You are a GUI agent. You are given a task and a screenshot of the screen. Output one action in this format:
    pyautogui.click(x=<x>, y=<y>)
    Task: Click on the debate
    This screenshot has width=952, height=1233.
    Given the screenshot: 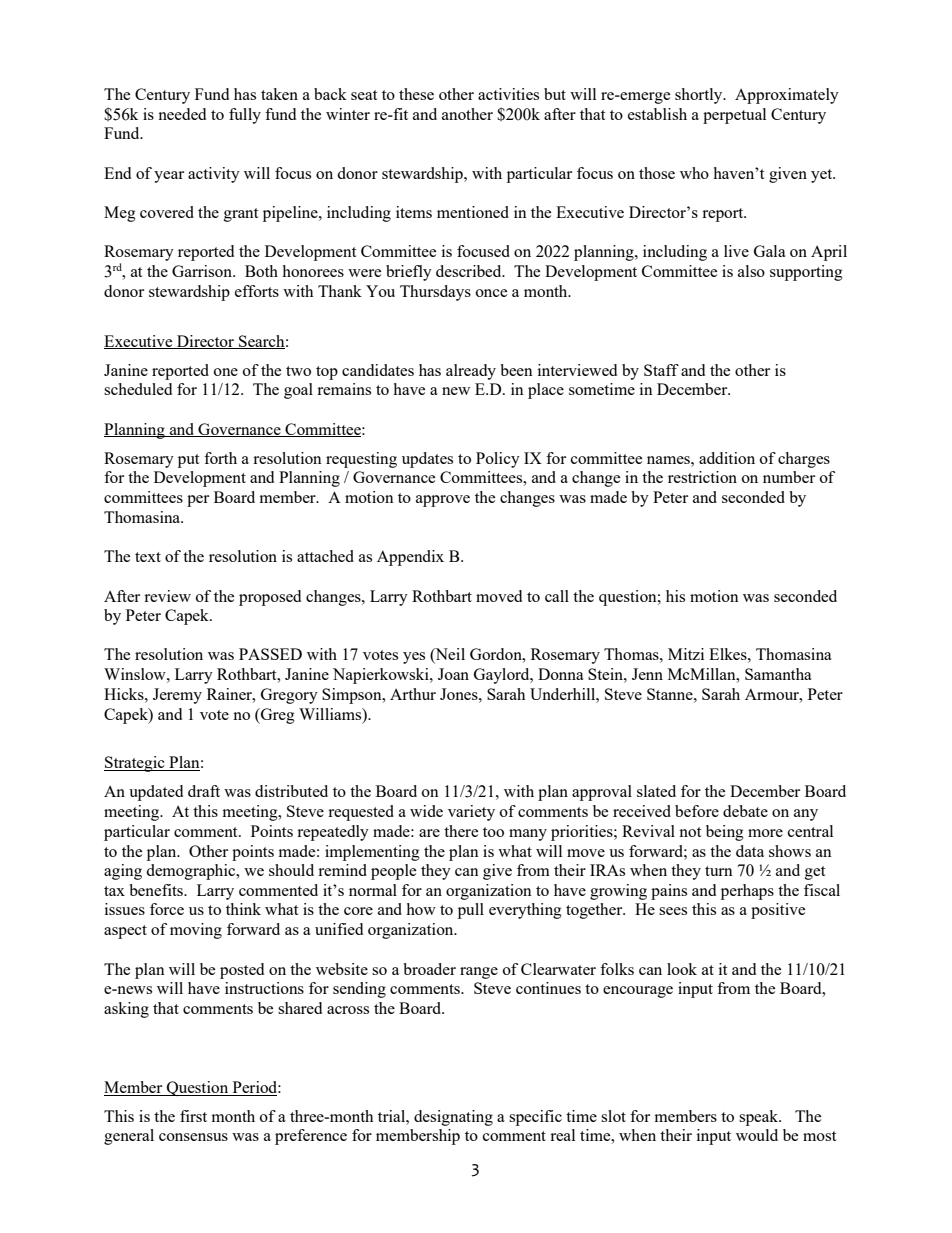 What is the action you would take?
    pyautogui.click(x=745, y=811)
